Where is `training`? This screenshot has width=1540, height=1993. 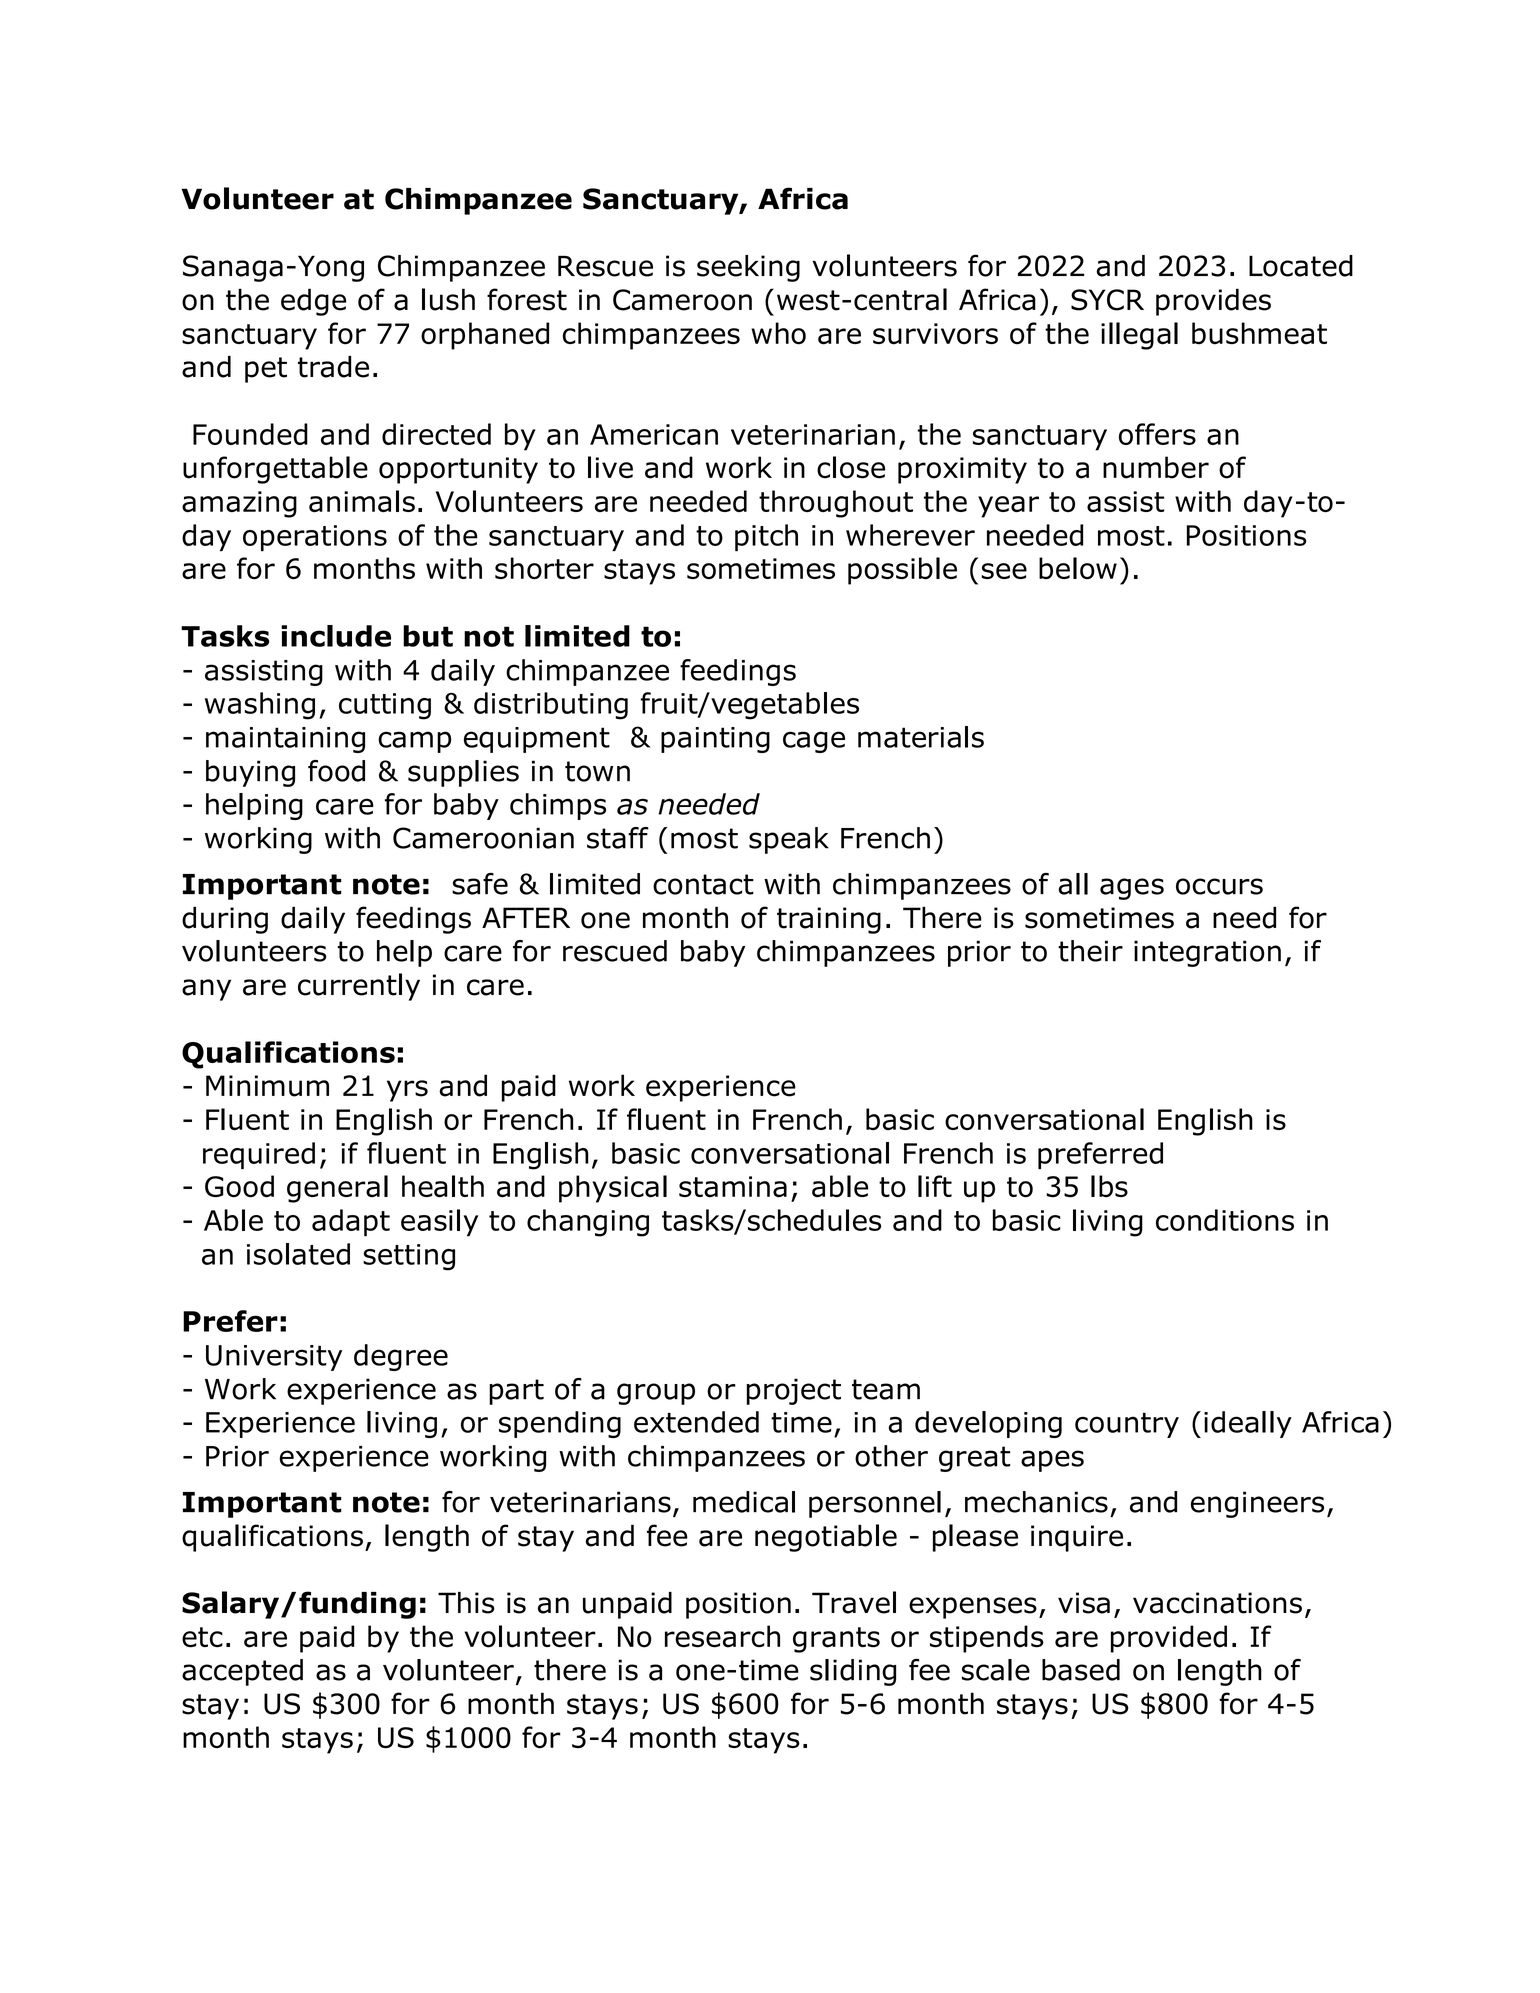 training is located at coordinates (829, 920).
